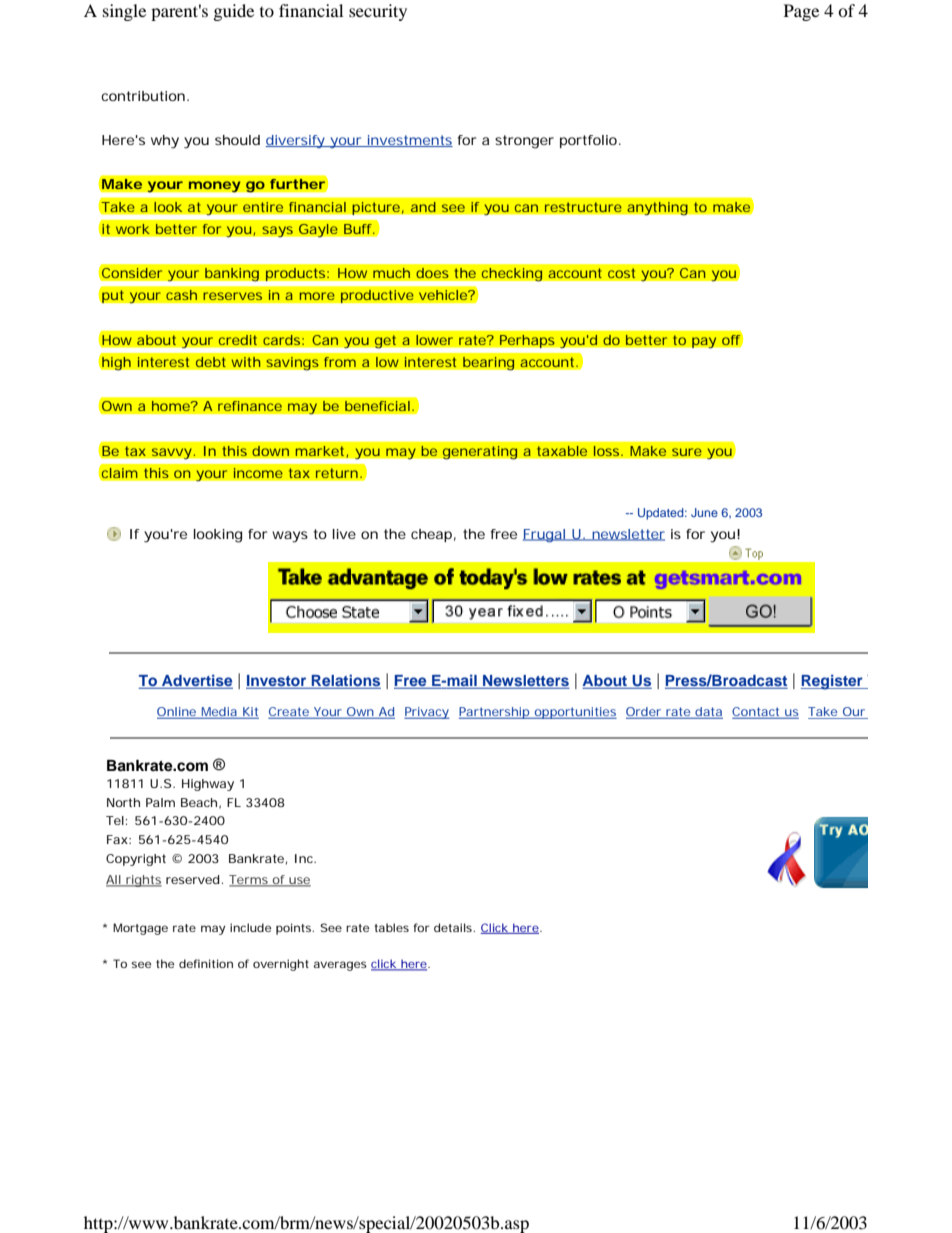 This document has height=1233, width=952. Describe the element at coordinates (378, 12) in the document. I see `security` at that location.
